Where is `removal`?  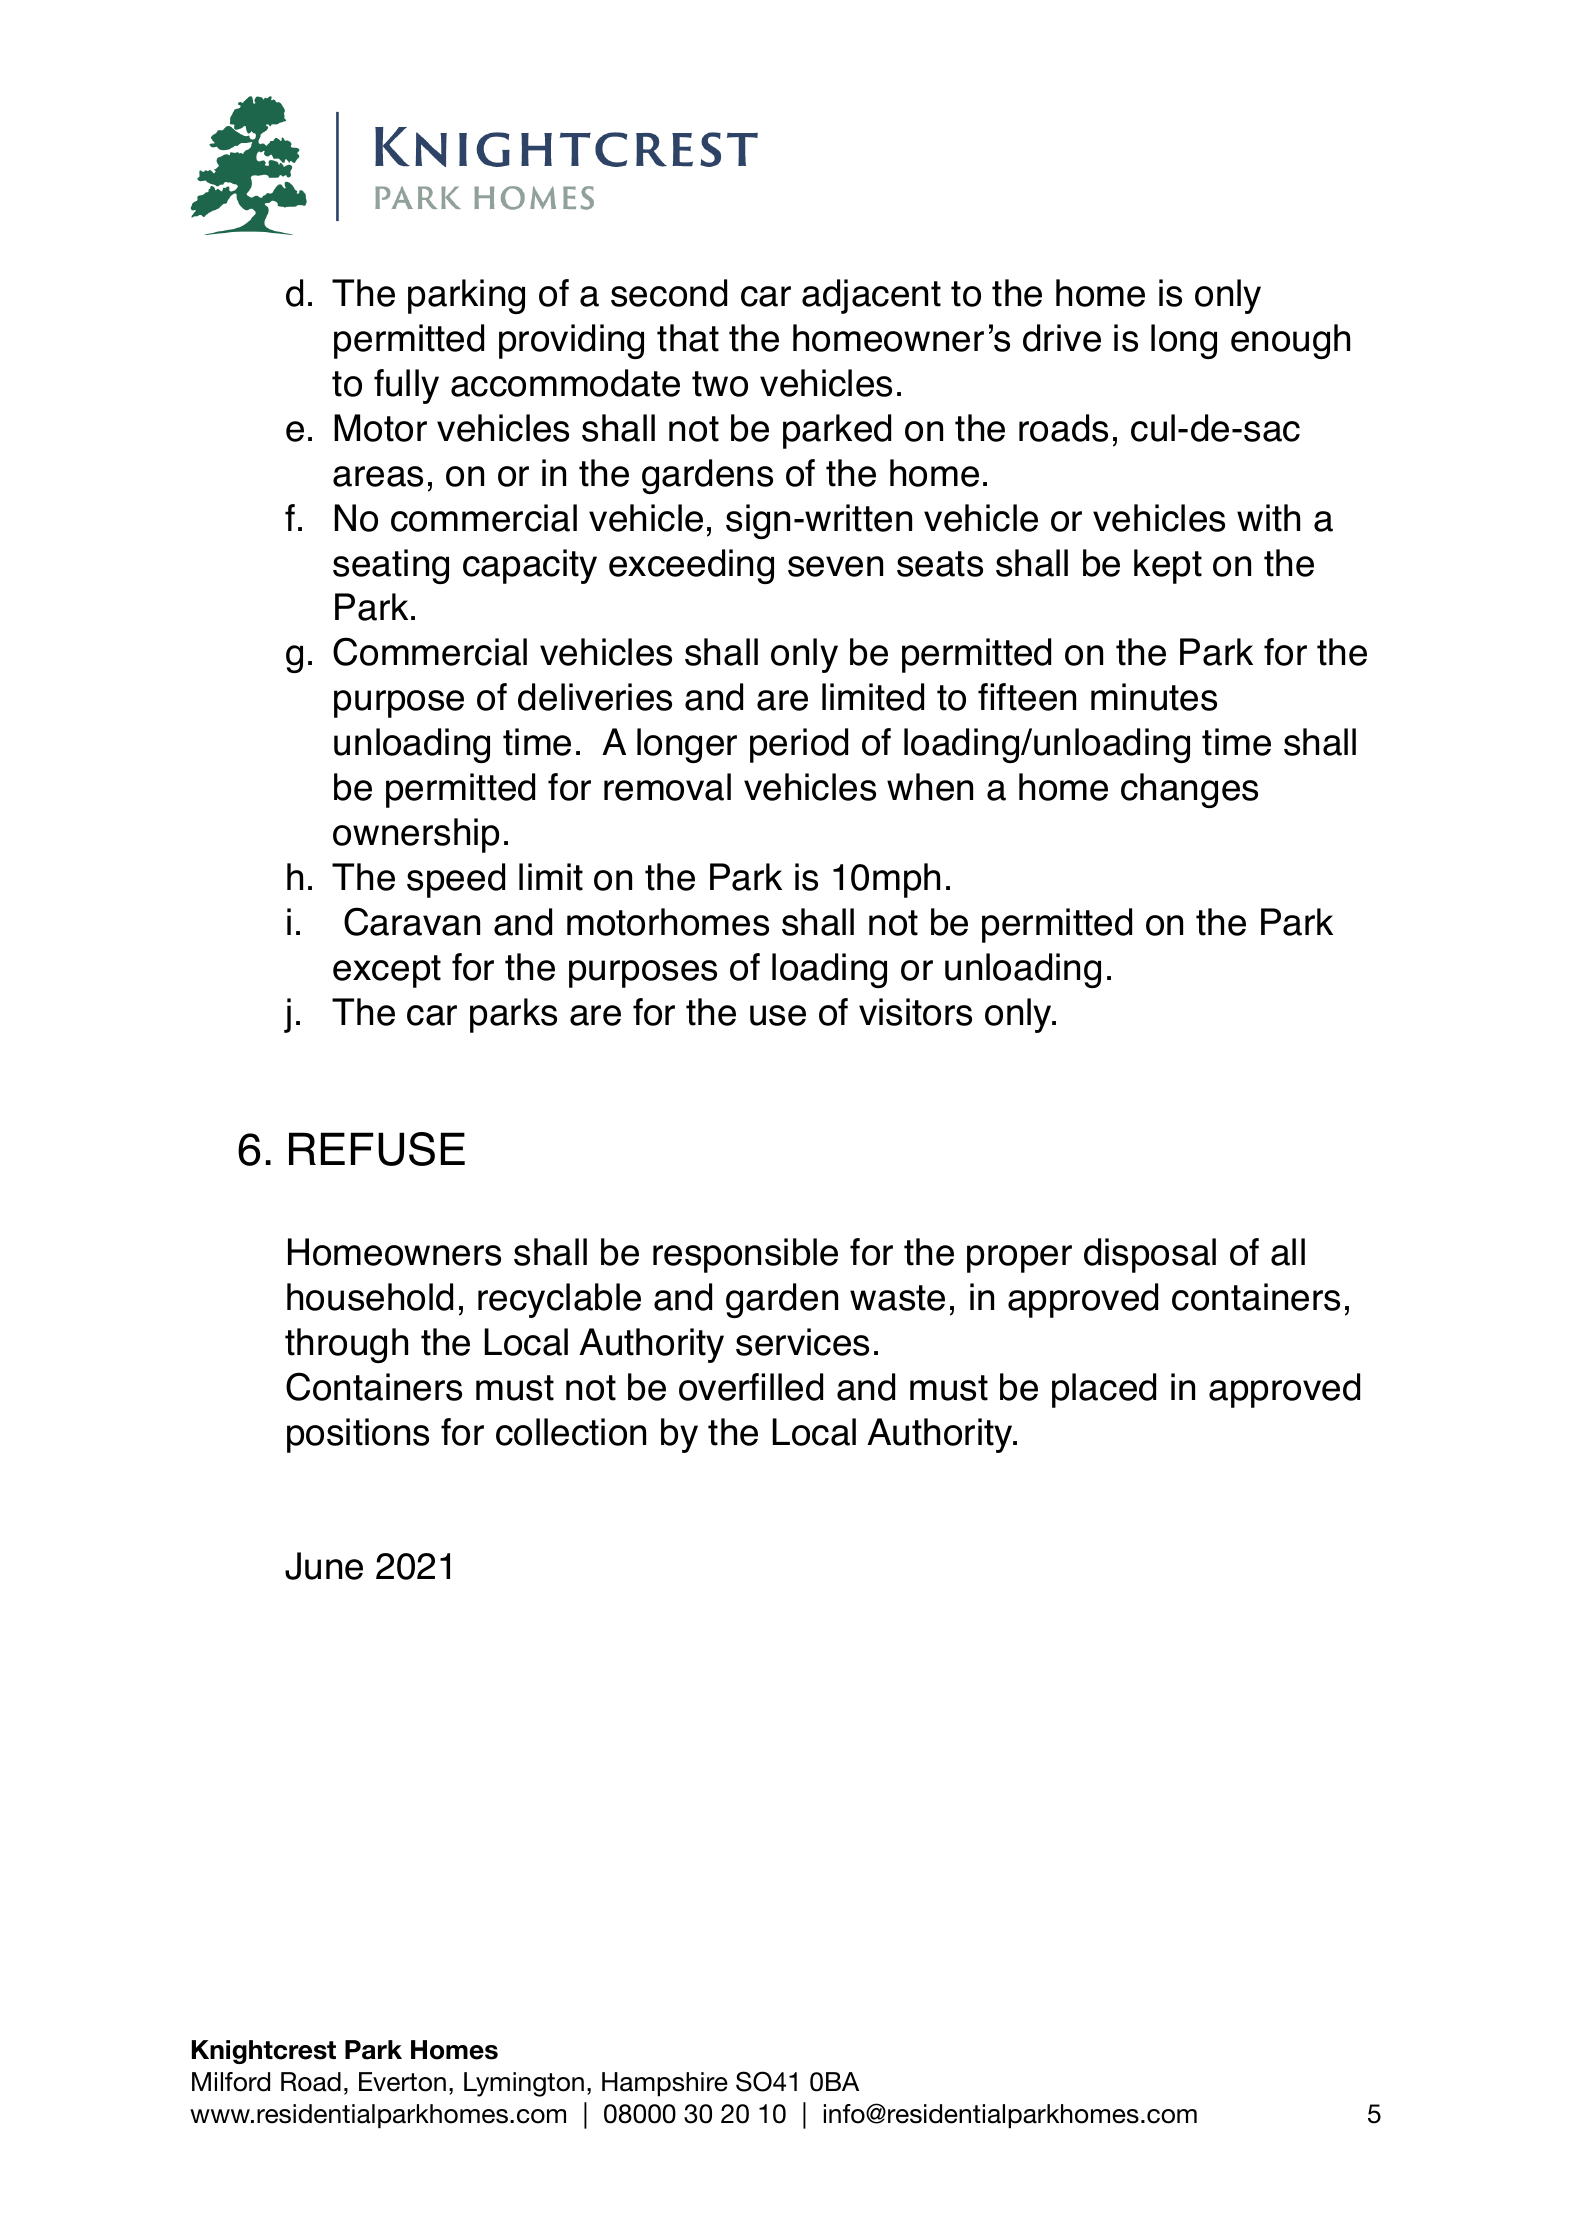 removal is located at coordinates (667, 787).
